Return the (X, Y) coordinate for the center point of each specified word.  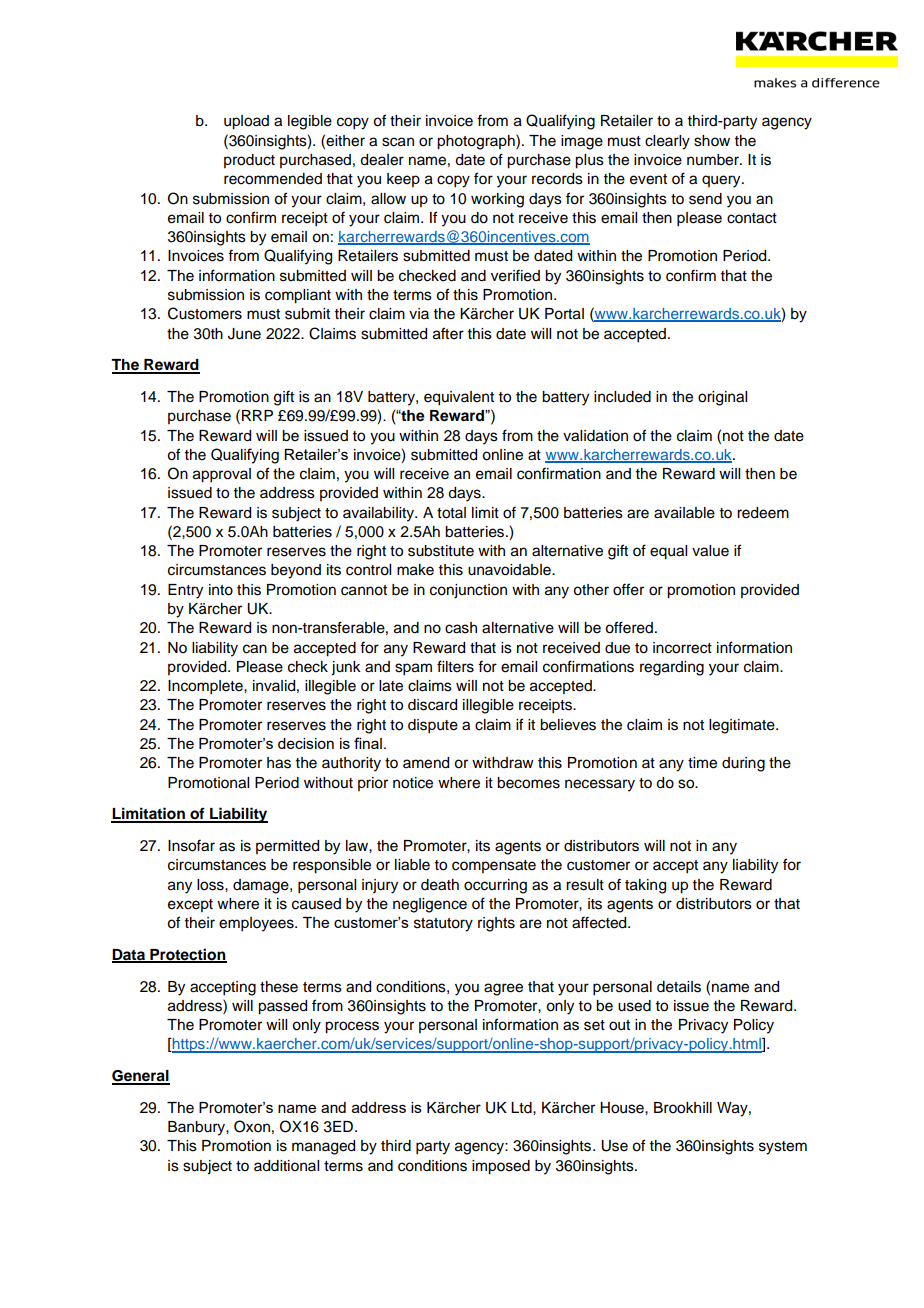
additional (286, 1166)
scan (398, 142)
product (249, 161)
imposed (501, 1167)
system (783, 1148)
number (714, 160)
